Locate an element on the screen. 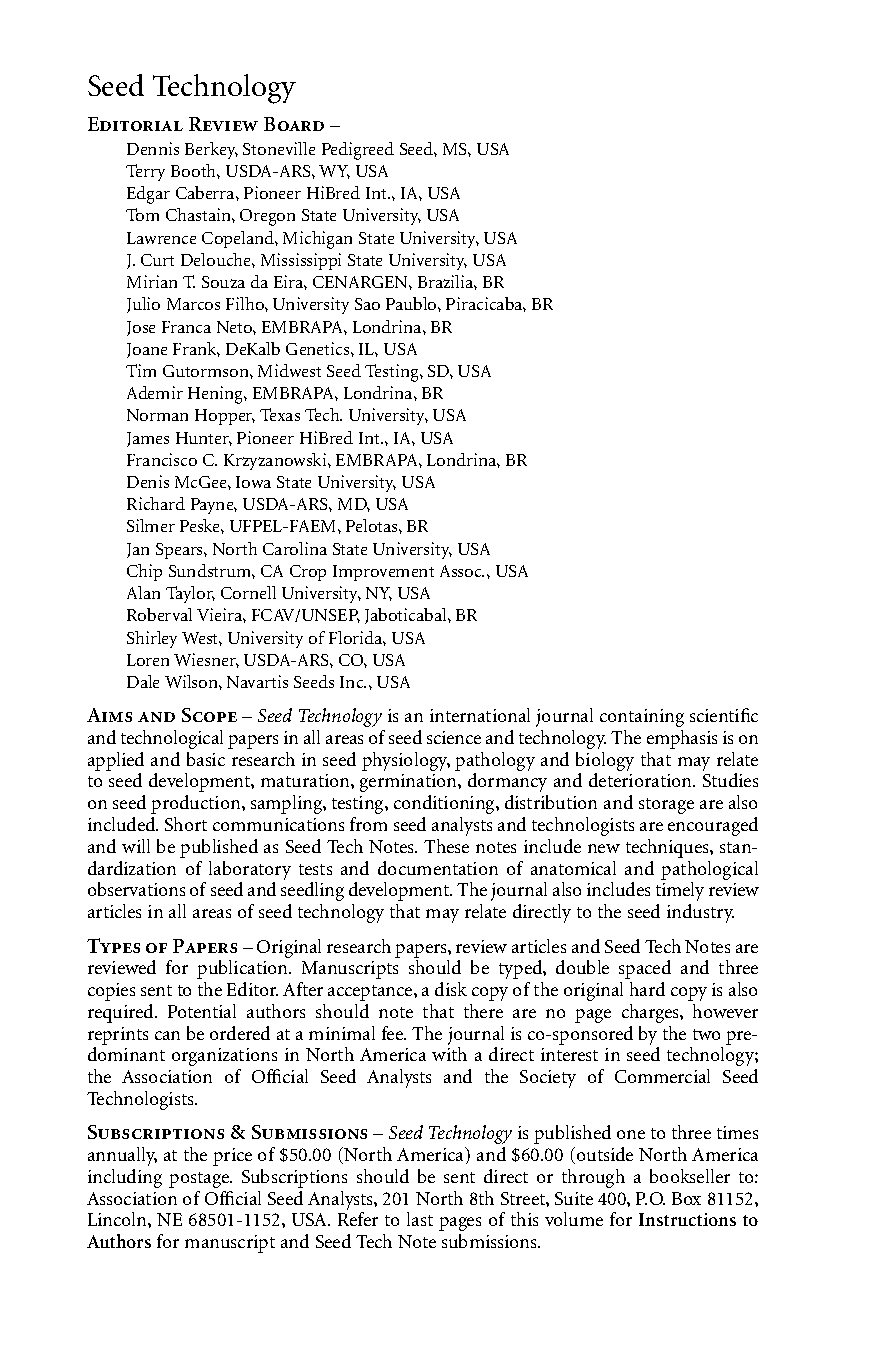 This screenshot has width=896, height=1345. Box is located at coordinates (686, 1198).
